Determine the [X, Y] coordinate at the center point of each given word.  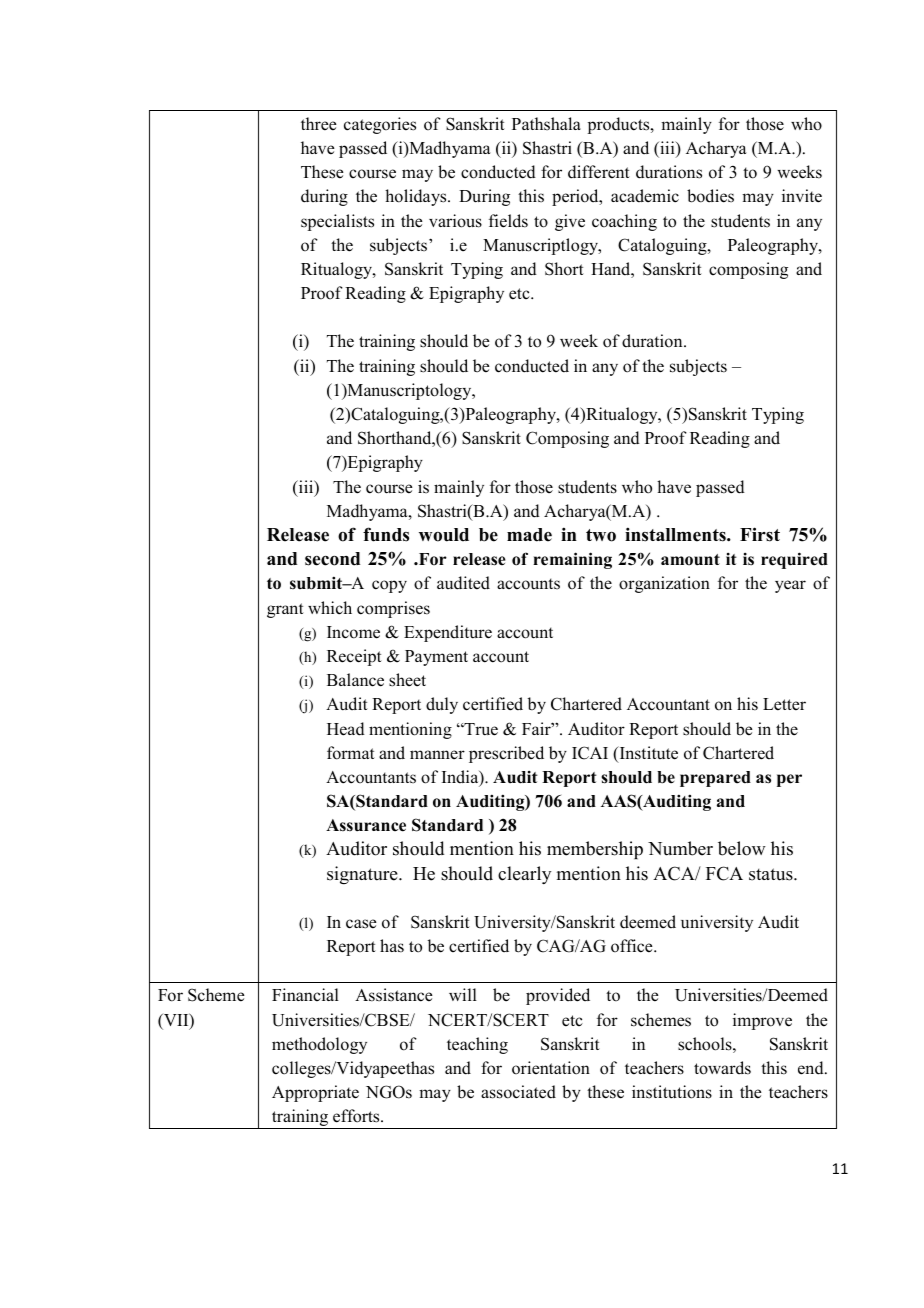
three [319, 124]
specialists [337, 222]
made [529, 535]
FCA [724, 873]
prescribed [506, 754]
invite [802, 196]
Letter [784, 704]
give [570, 222]
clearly [524, 875]
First [760, 534]
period [576, 197]
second [332, 559]
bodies [710, 196]
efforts [357, 1116]
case [361, 924]
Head [346, 729]
